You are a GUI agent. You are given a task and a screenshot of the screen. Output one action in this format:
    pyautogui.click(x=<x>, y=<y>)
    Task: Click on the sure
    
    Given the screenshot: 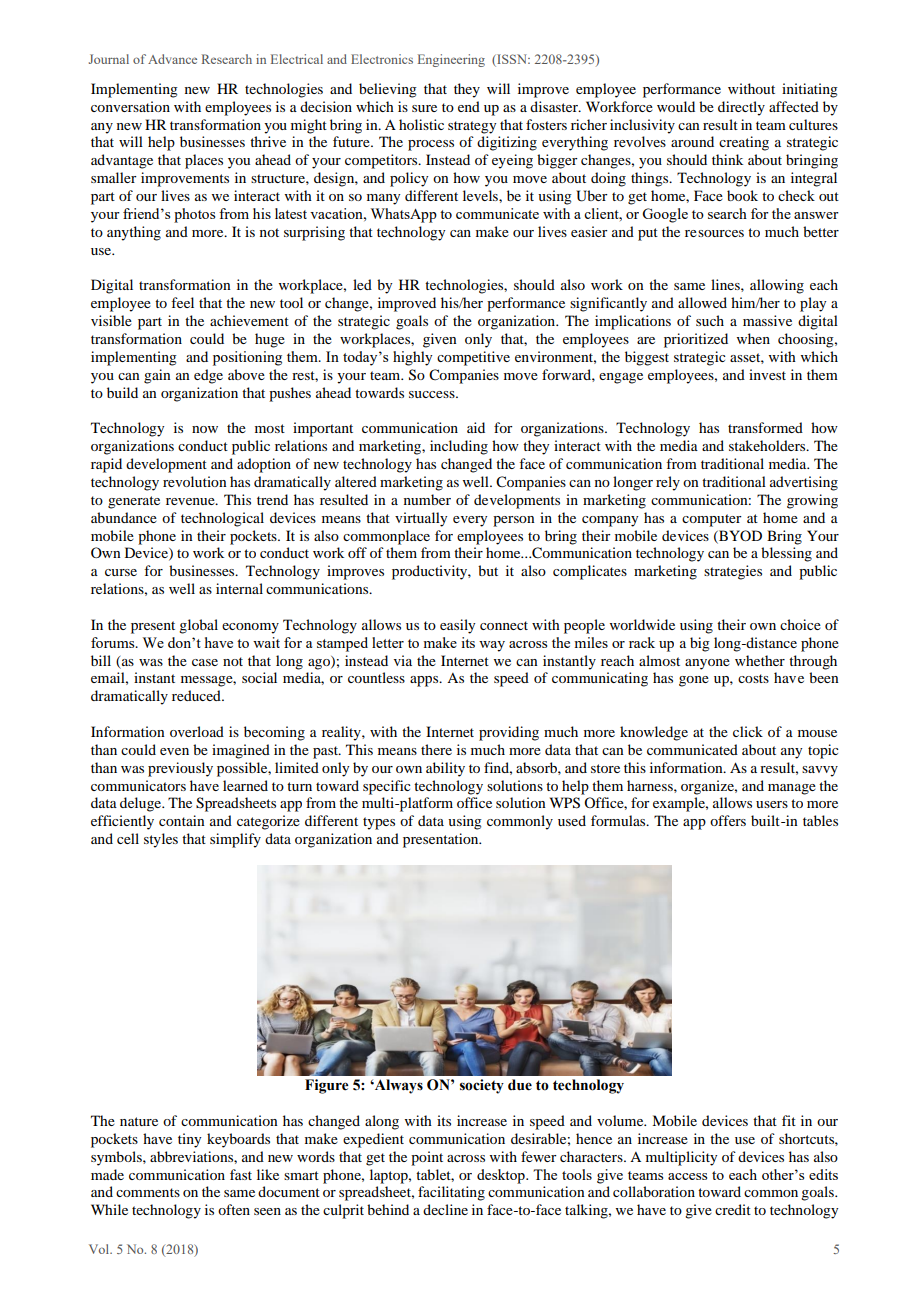 What is the action you would take?
    pyautogui.click(x=424, y=108)
